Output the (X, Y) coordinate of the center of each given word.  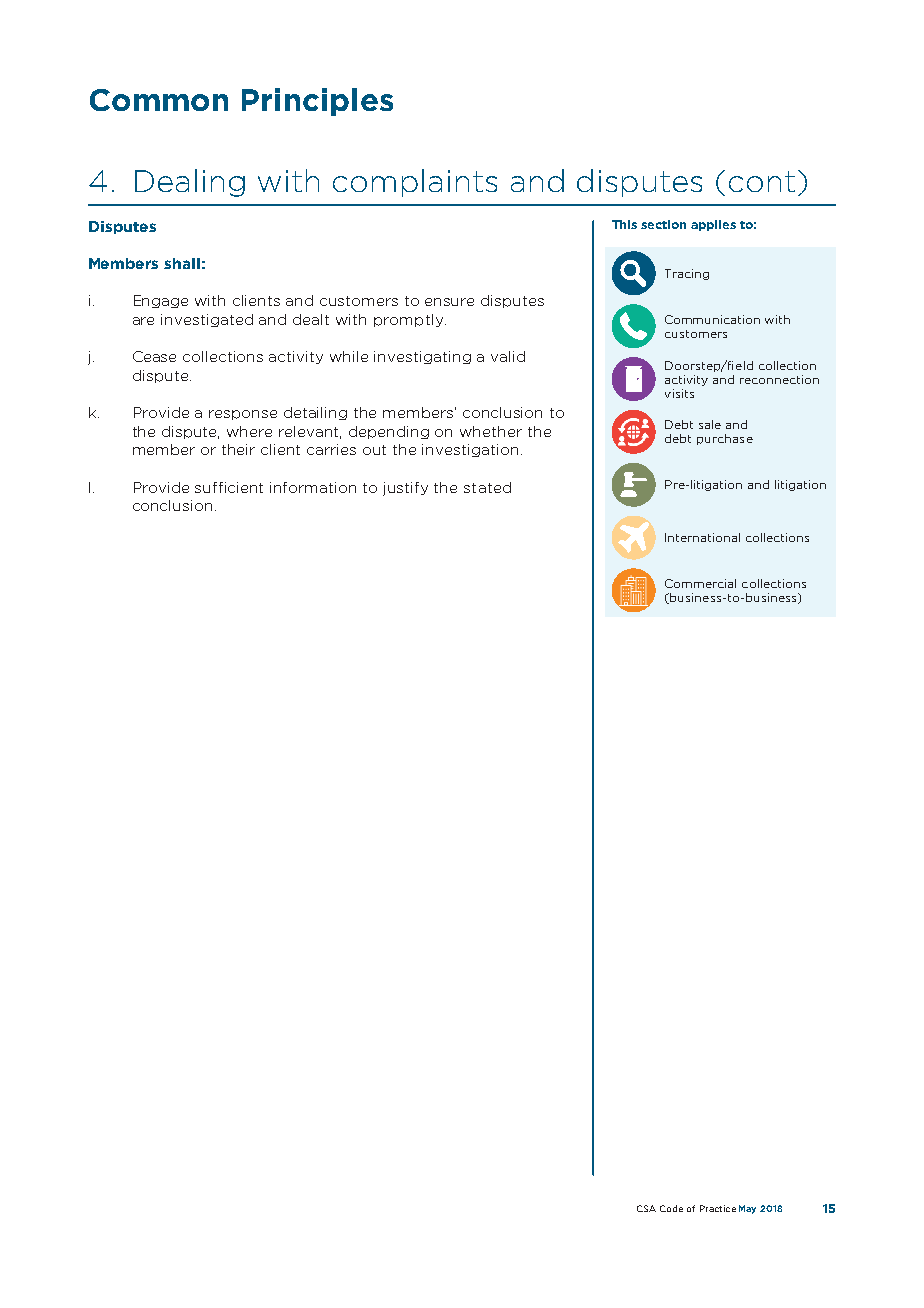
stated (487, 487)
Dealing (190, 183)
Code (671, 1208)
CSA (646, 1208)
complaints (415, 183)
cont (762, 181)
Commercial (700, 583)
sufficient (229, 487)
